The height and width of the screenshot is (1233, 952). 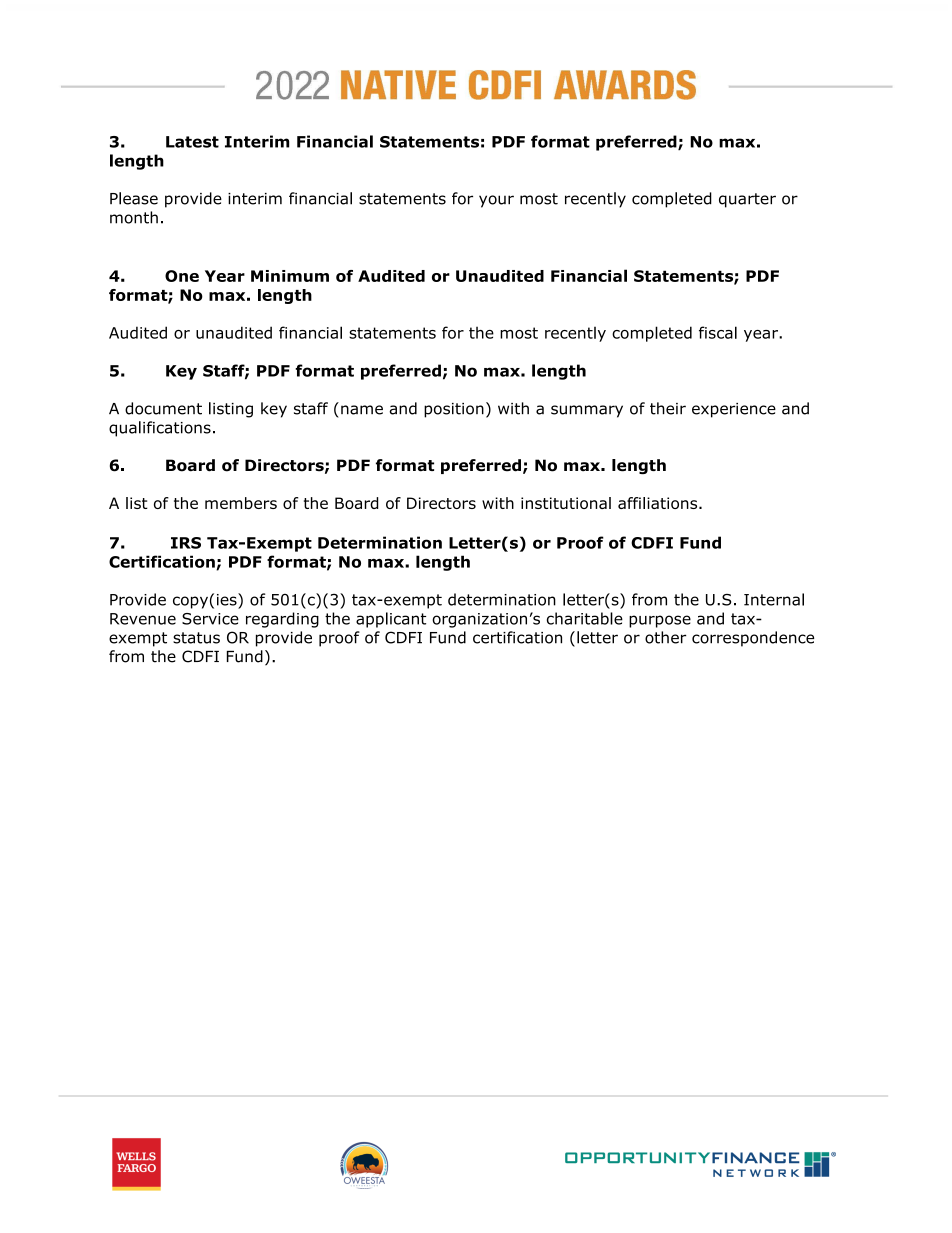 What do you see at coordinates (210, 619) in the screenshot?
I see `Service` at bounding box center [210, 619].
